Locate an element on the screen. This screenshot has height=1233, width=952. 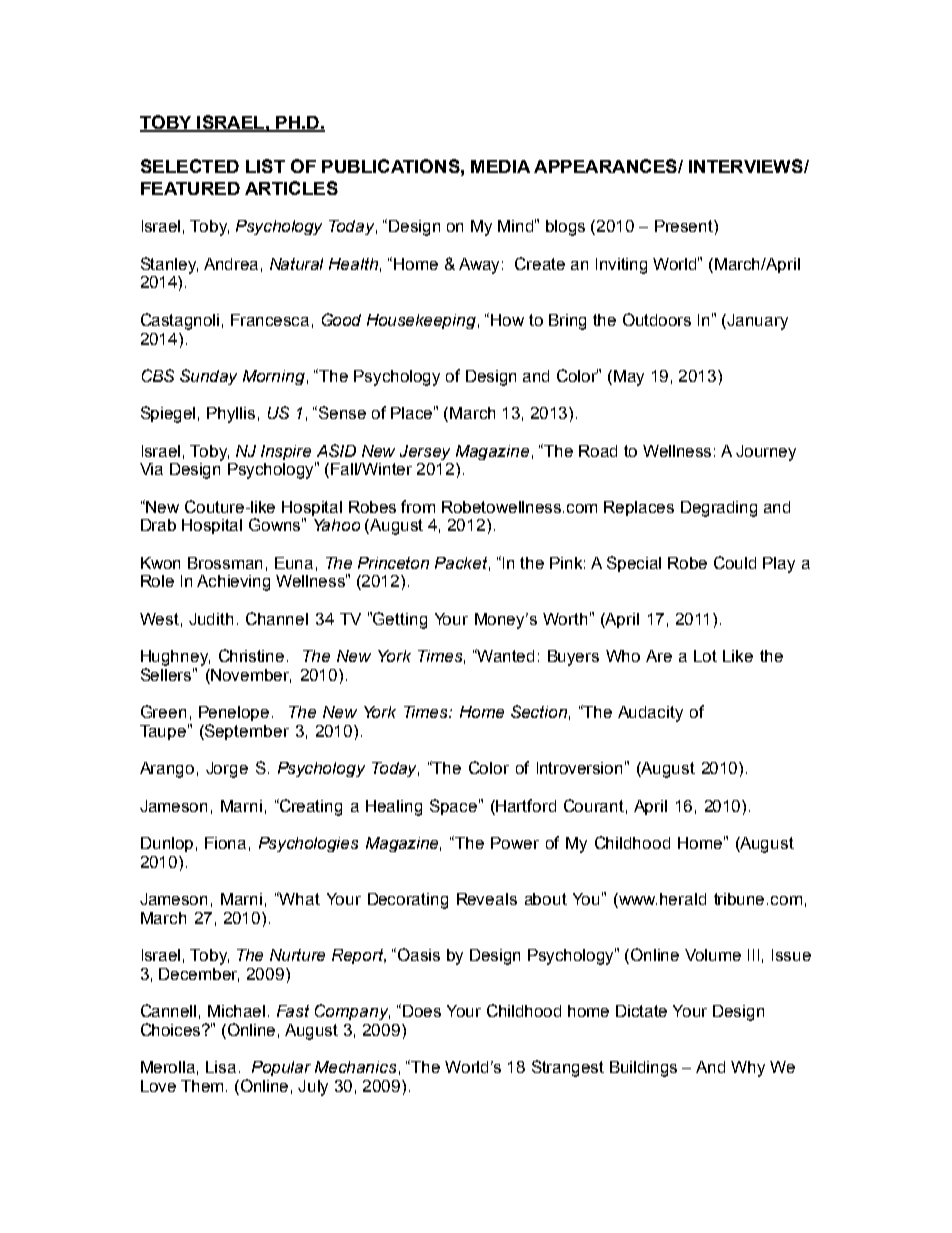
Journey is located at coordinates (766, 453).
